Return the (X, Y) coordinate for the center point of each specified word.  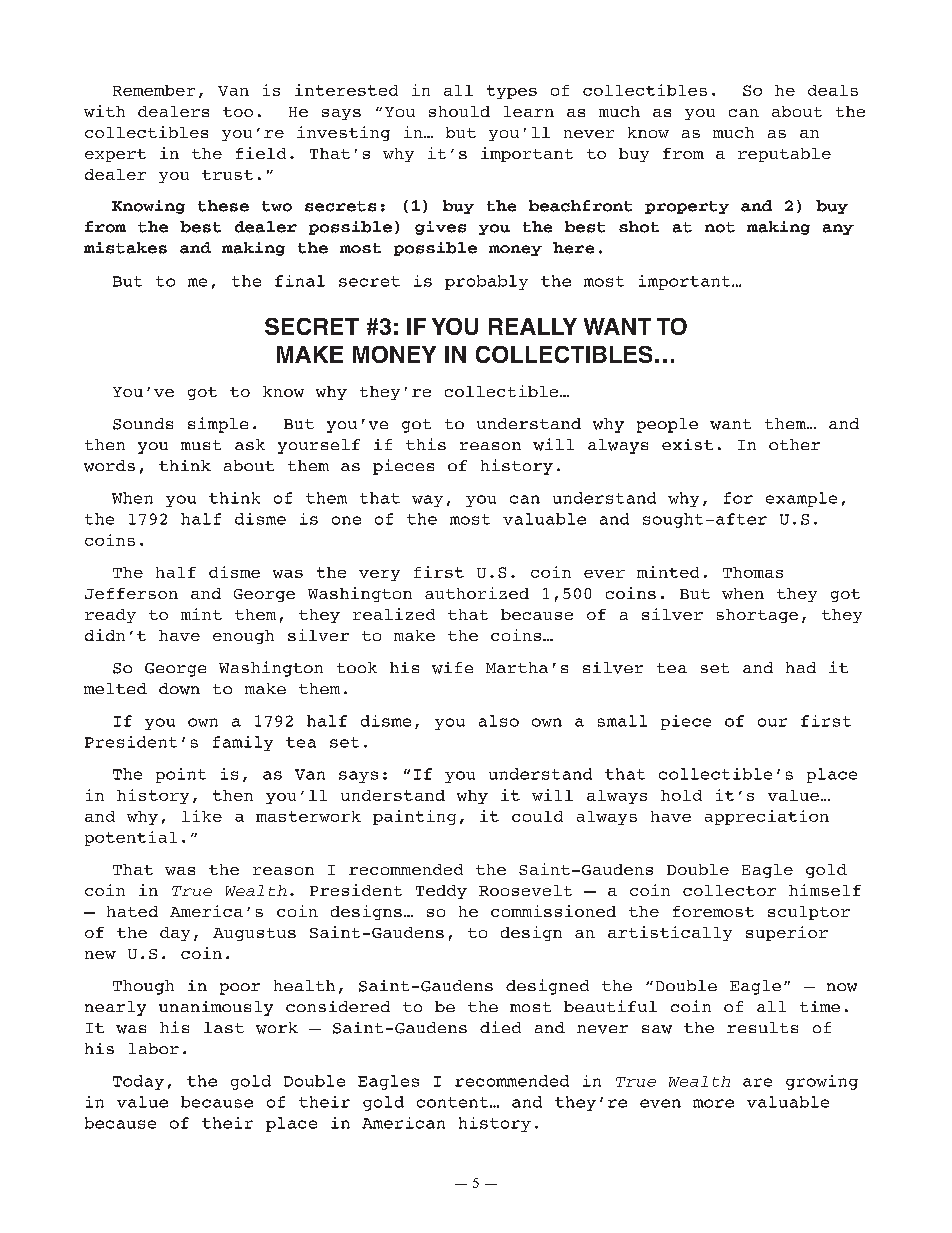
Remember (154, 90)
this (426, 444)
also (499, 721)
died (500, 1027)
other (794, 444)
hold (681, 795)
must (201, 445)
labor (154, 1048)
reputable (784, 155)
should (459, 111)
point (181, 775)
